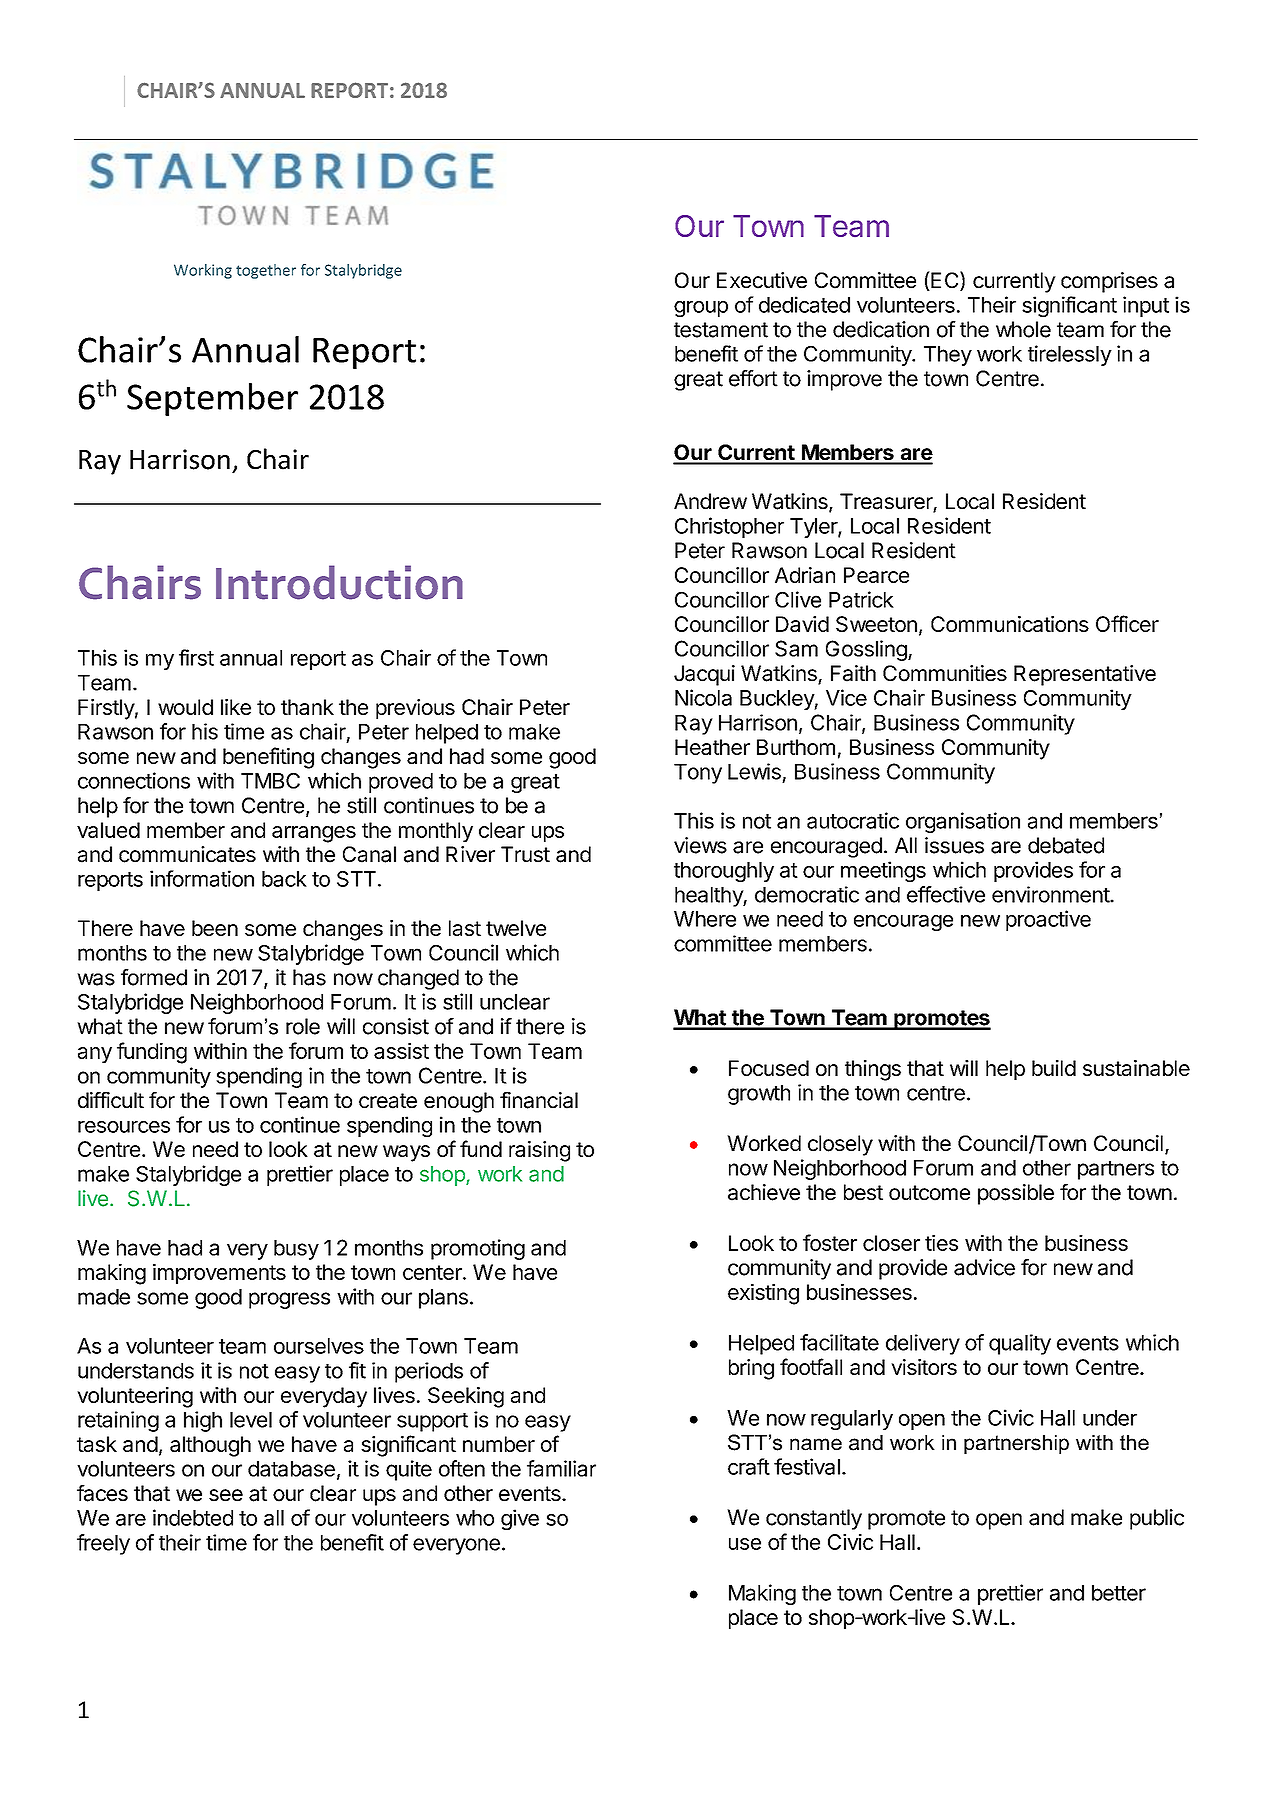  What do you see at coordinates (1023, 329) in the document?
I see `whole` at bounding box center [1023, 329].
